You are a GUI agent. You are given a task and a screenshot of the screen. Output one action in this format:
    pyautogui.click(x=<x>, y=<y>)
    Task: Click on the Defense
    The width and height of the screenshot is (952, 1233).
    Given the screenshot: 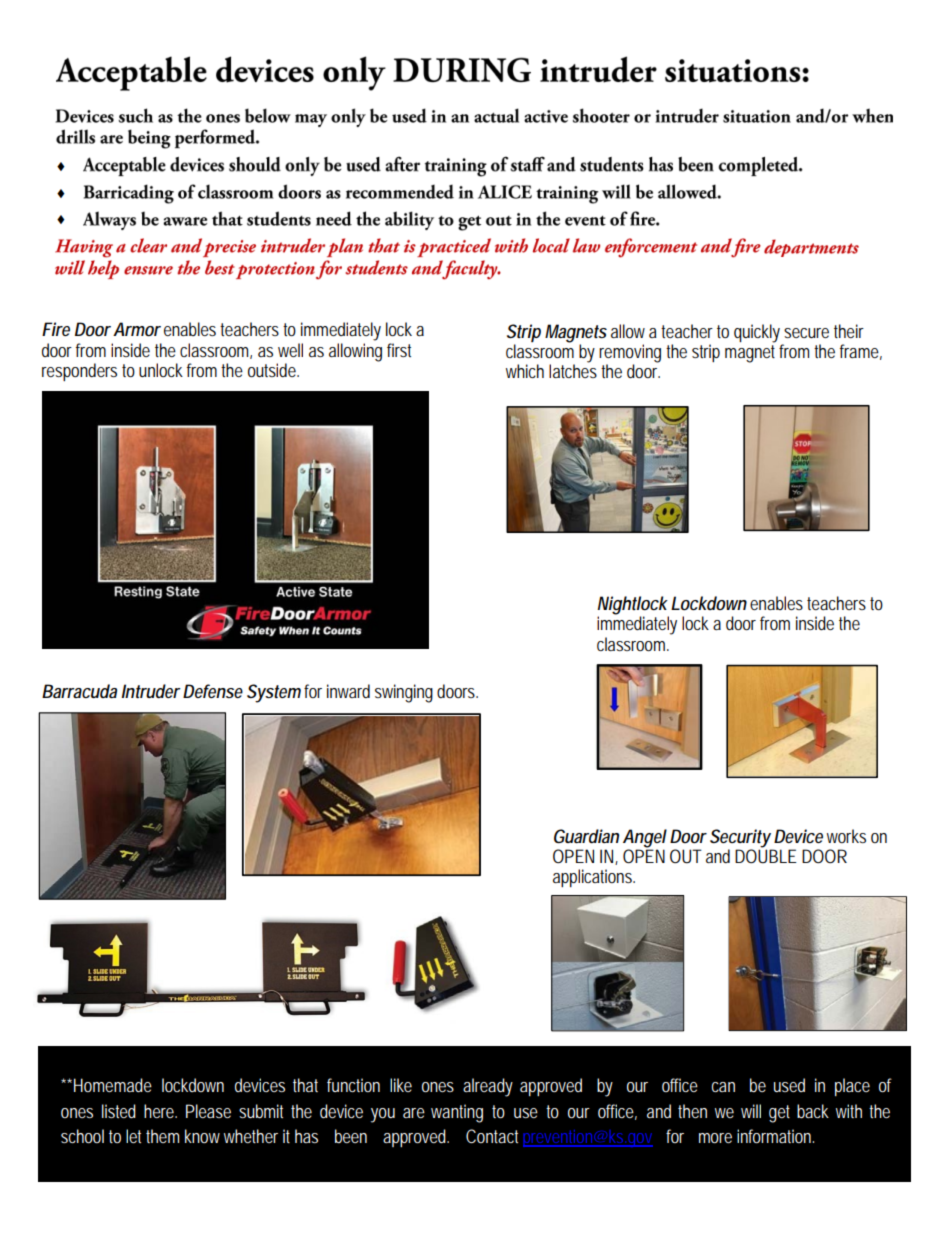 What is the action you would take?
    pyautogui.click(x=213, y=691)
